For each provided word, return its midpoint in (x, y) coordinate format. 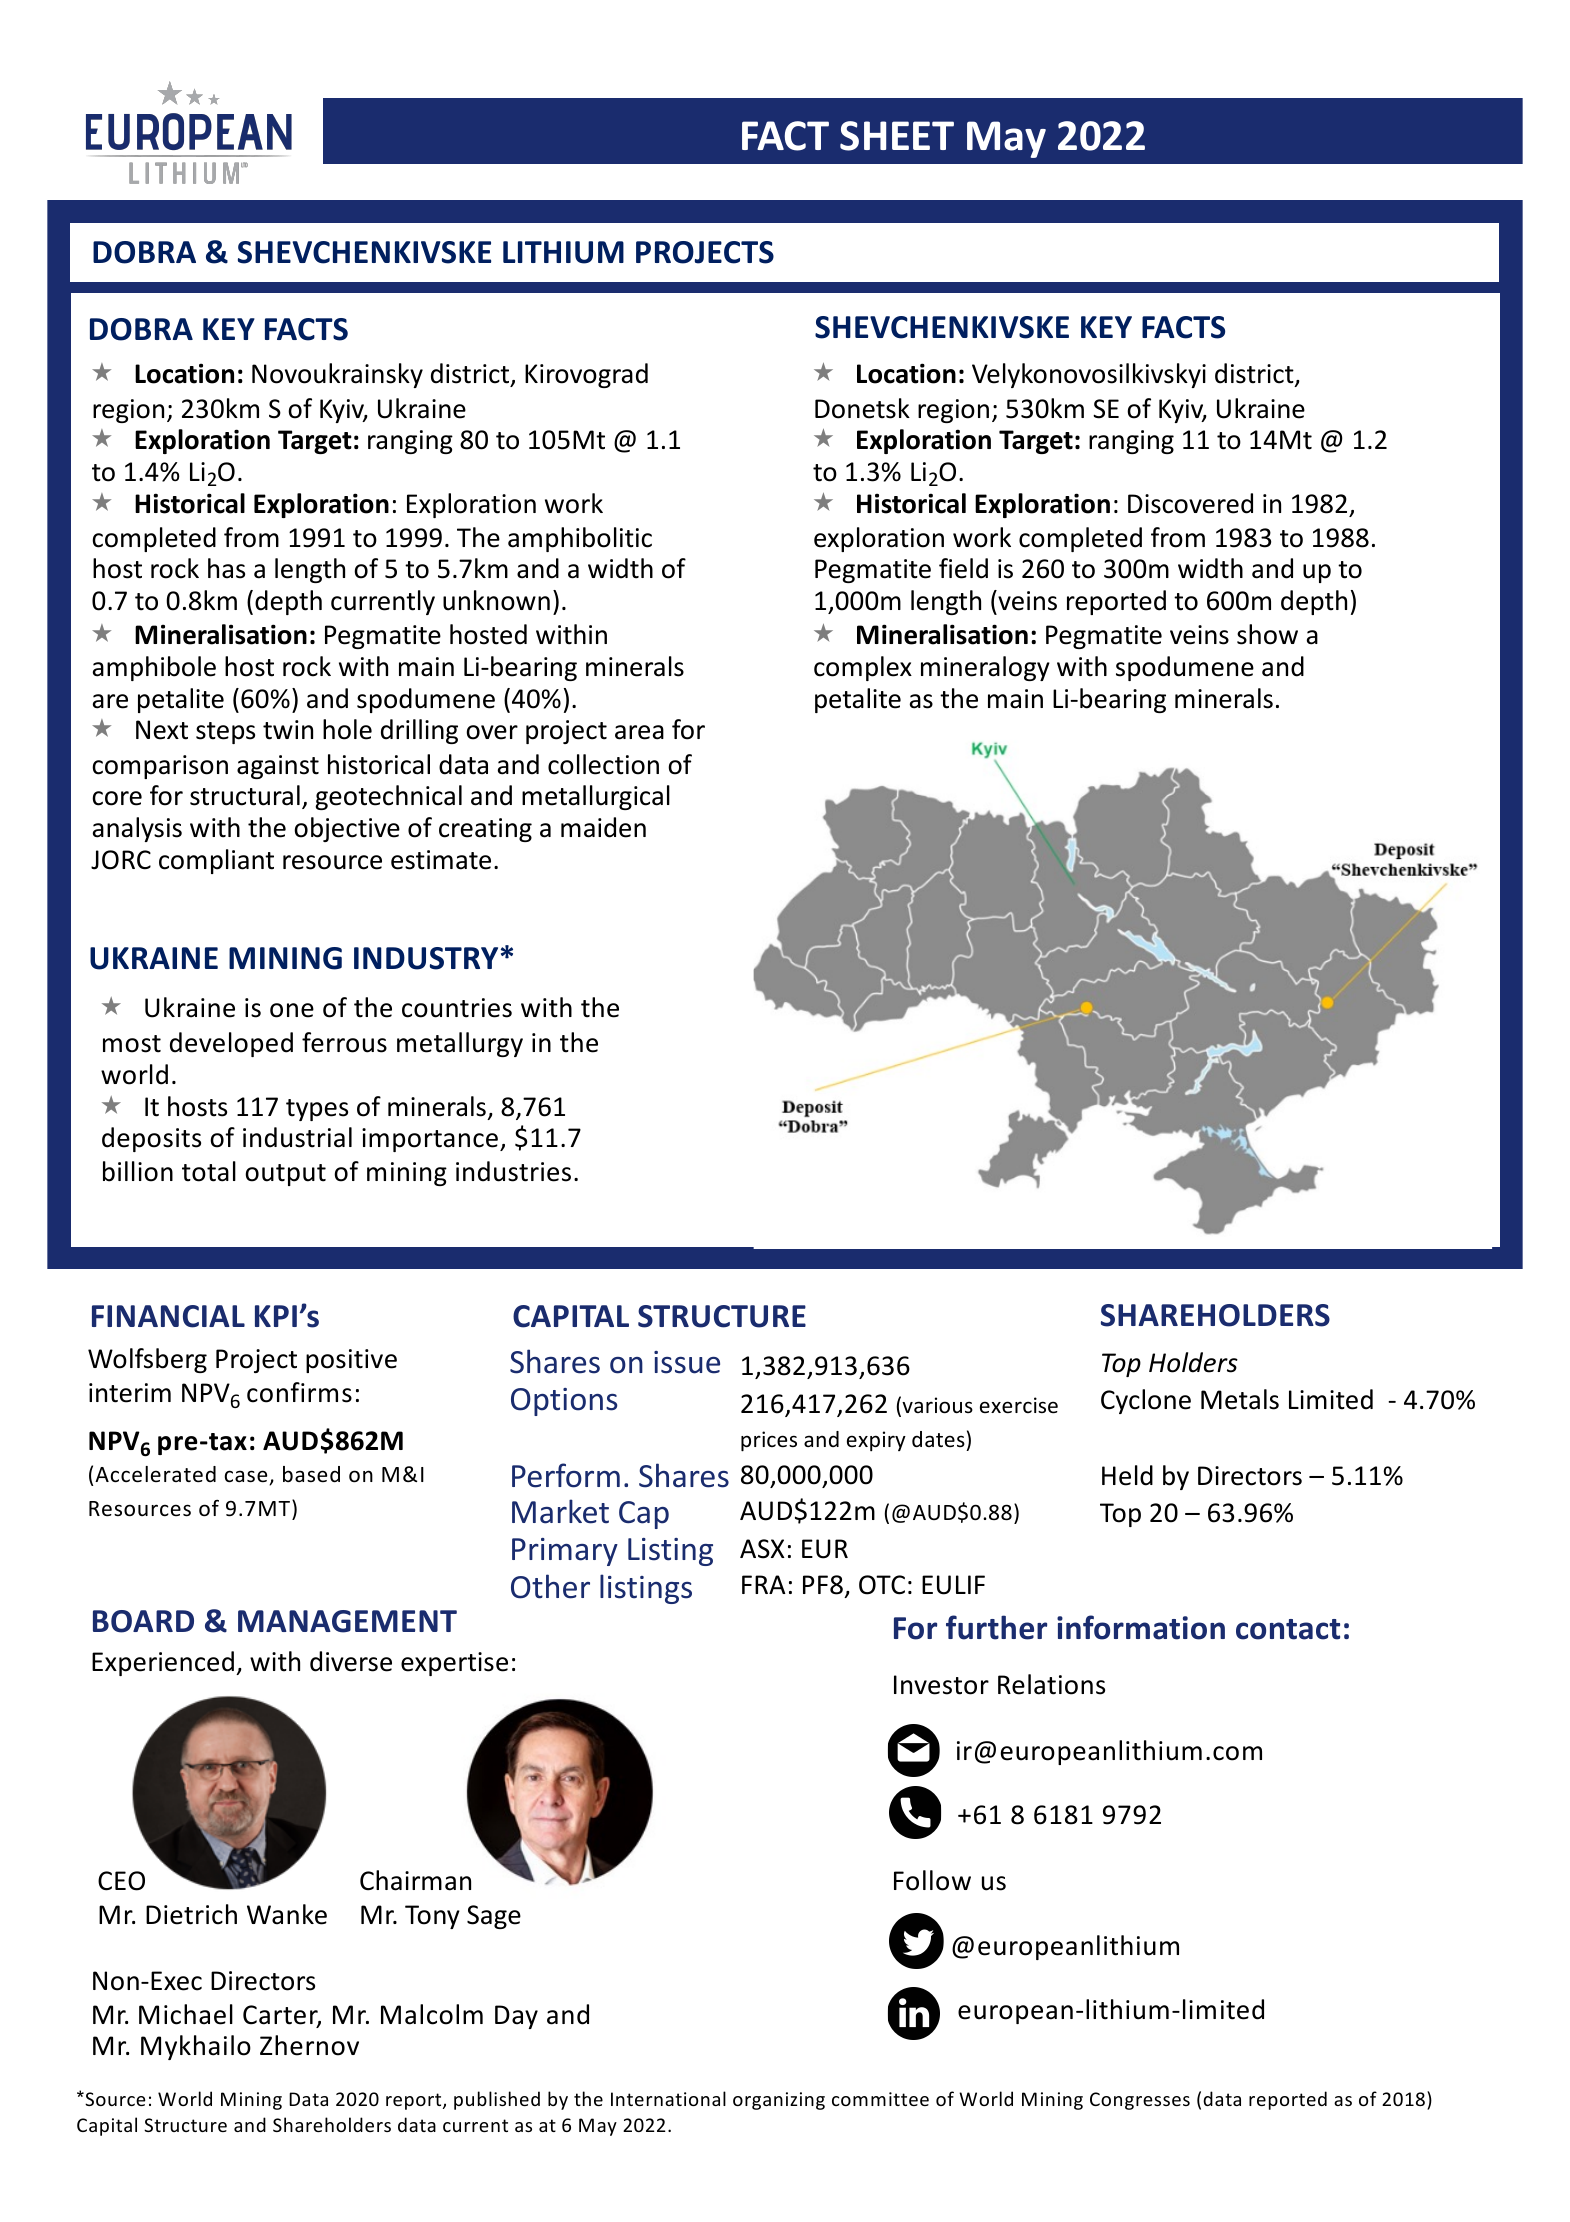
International (668, 2098)
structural (245, 795)
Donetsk (862, 408)
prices (769, 1441)
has (226, 568)
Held (1127, 1475)
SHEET (897, 136)
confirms (299, 1392)
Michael (186, 2014)
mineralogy (985, 668)
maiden (603, 827)
